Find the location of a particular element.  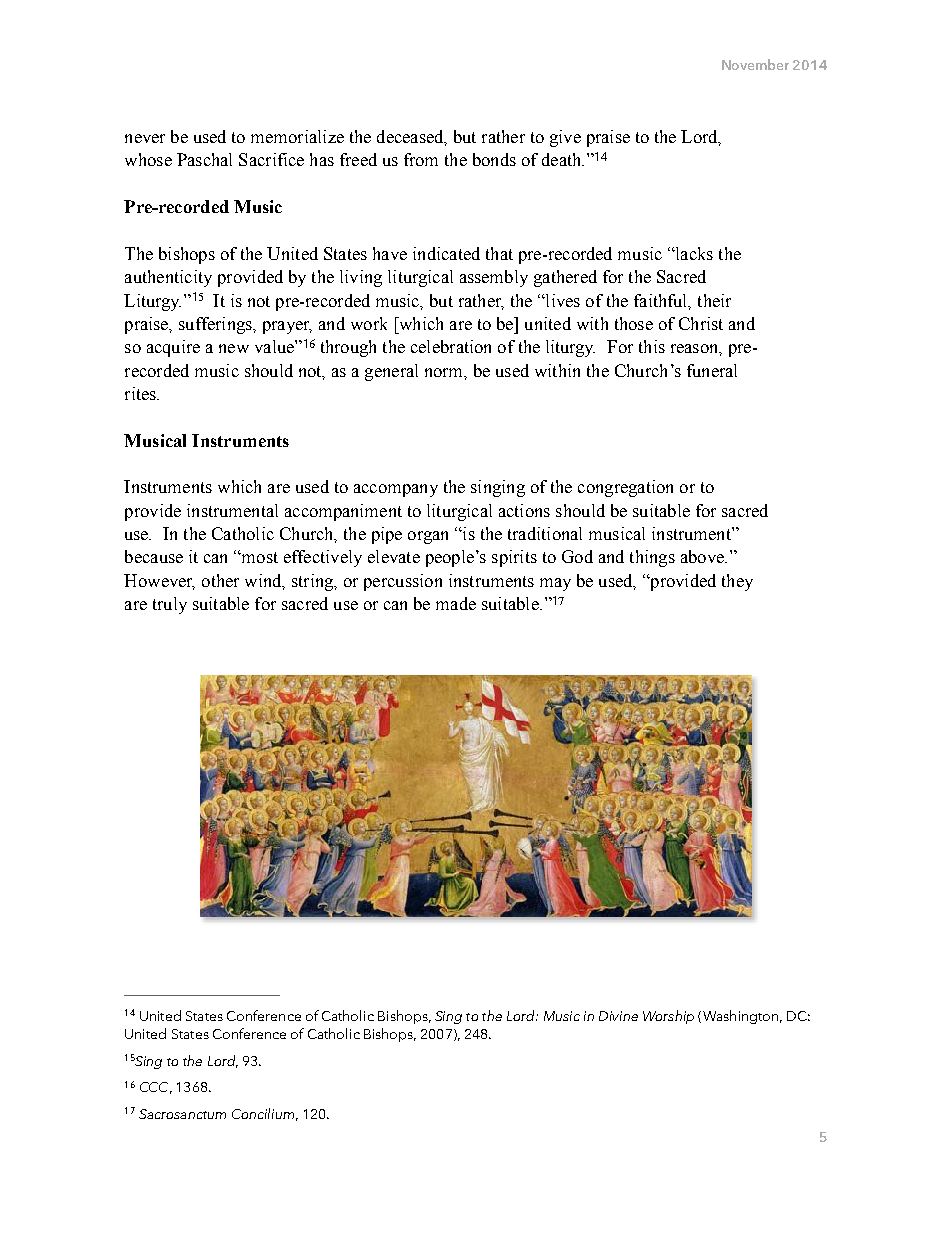

Paschal is located at coordinates (204, 159).
